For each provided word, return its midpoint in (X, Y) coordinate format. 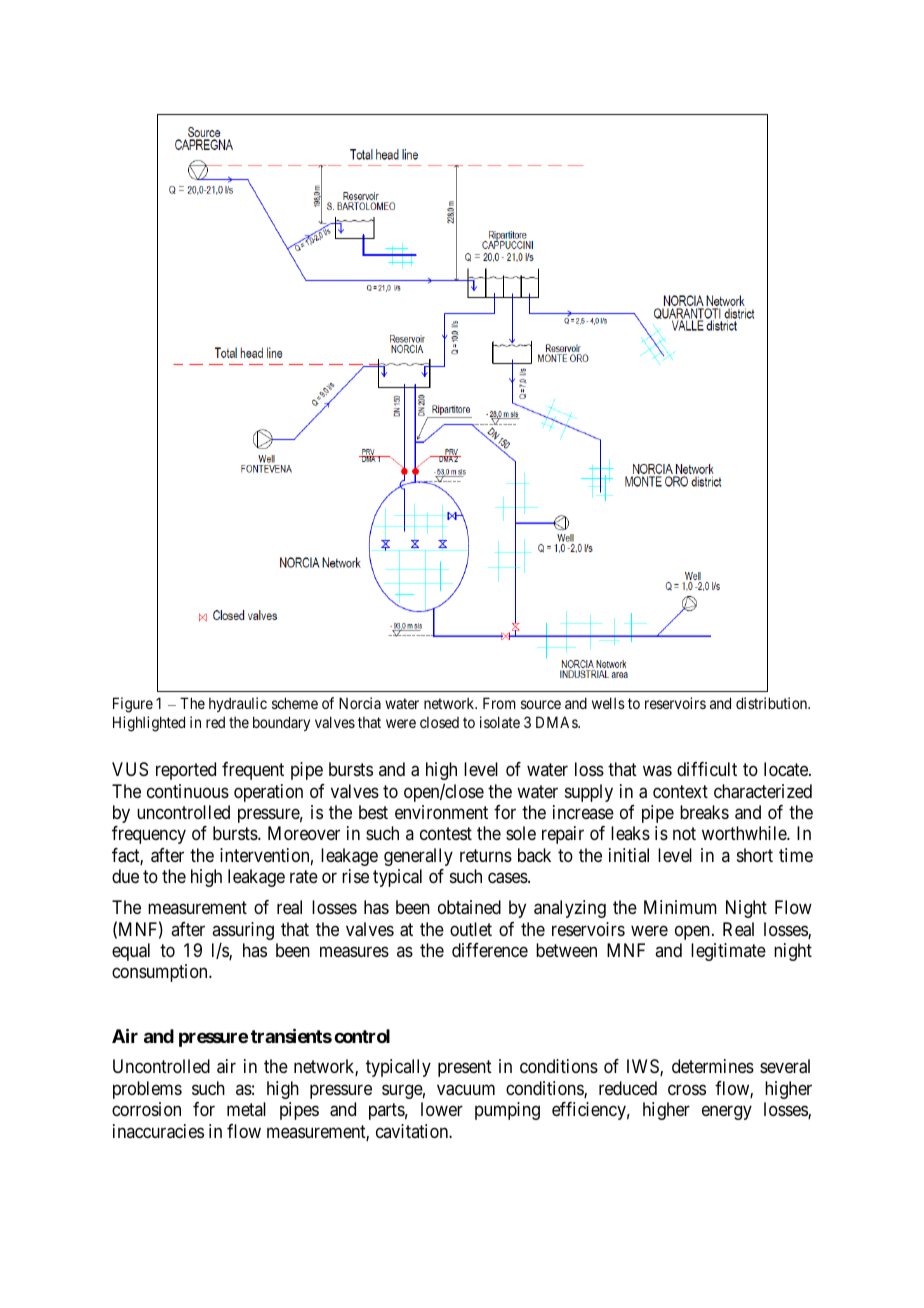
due (125, 876)
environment (441, 812)
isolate (500, 722)
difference (490, 950)
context (680, 791)
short (755, 855)
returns (486, 855)
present (465, 1069)
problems (147, 1090)
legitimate (728, 952)
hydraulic (238, 704)
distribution (773, 703)
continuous (188, 791)
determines (713, 1066)
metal (246, 1109)
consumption (161, 973)
